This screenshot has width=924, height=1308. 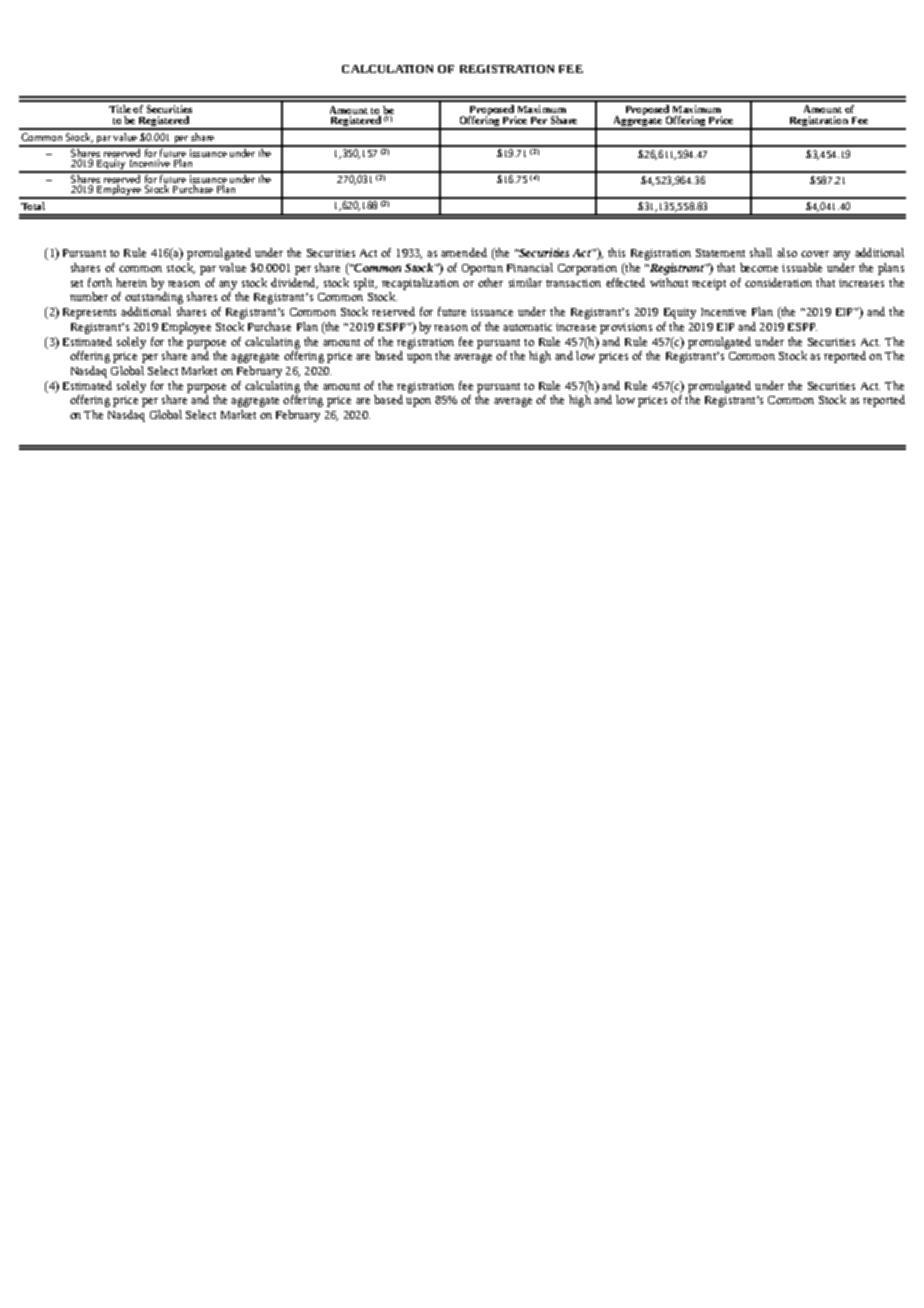 What do you see at coordinates (527, 327) in the screenshot?
I see `automatic` at bounding box center [527, 327].
